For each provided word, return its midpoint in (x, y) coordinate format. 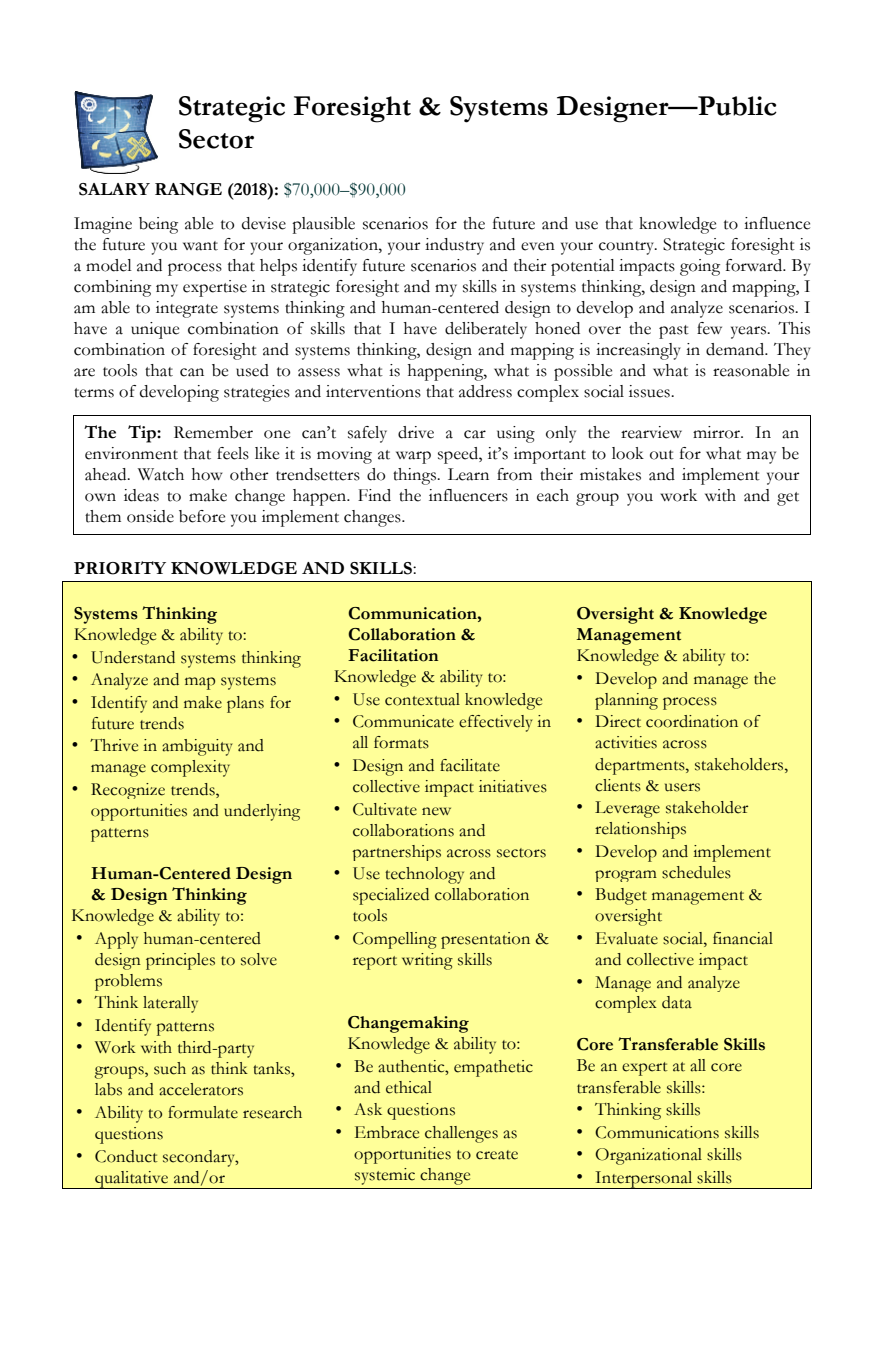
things (415, 476)
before (202, 516)
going (700, 267)
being (158, 225)
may (761, 457)
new (436, 811)
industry (454, 246)
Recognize (128, 791)
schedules (696, 872)
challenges (461, 1134)
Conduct (126, 1156)
